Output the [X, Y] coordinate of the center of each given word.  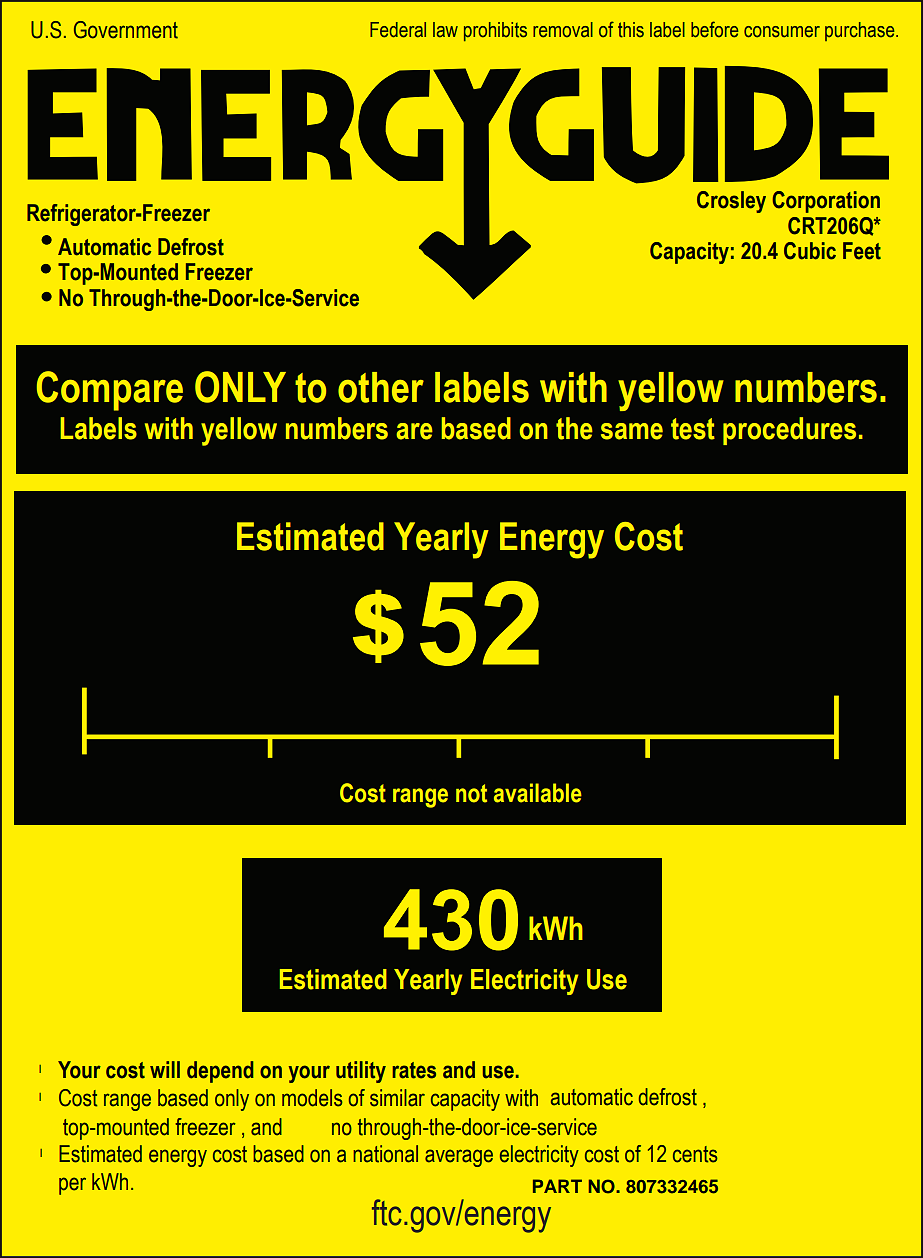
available [538, 793]
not [471, 793]
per [72, 1186]
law [445, 30]
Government [126, 30]
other [381, 387]
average [459, 1158]
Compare [110, 391]
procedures [789, 431]
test [693, 429]
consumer [782, 32]
